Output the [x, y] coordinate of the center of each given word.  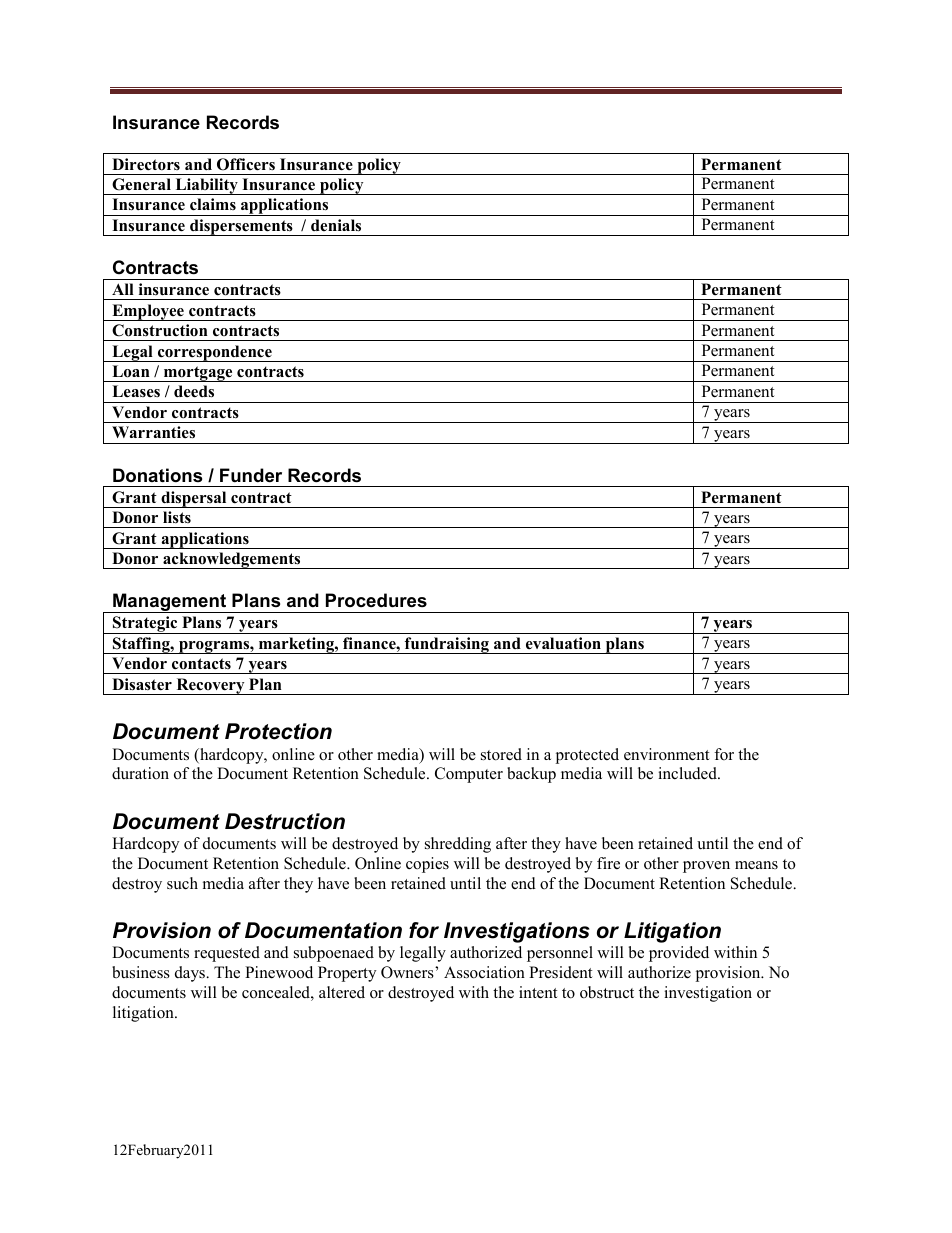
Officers [246, 164]
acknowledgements [232, 560]
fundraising [447, 645]
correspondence [215, 353]
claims [213, 204]
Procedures [376, 600]
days [191, 974]
